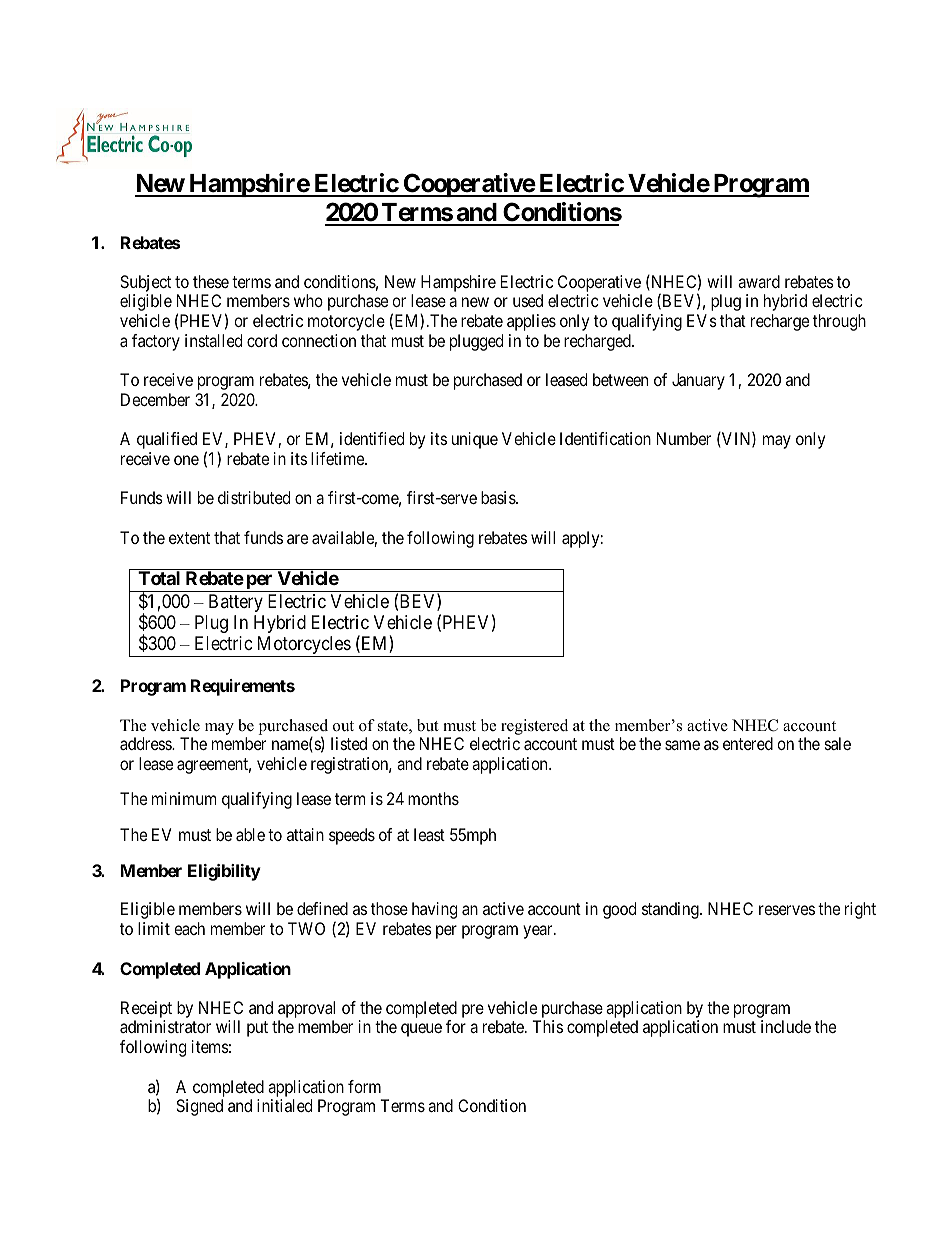  Describe the element at coordinates (434, 910) in the image. I see `having` at that location.
